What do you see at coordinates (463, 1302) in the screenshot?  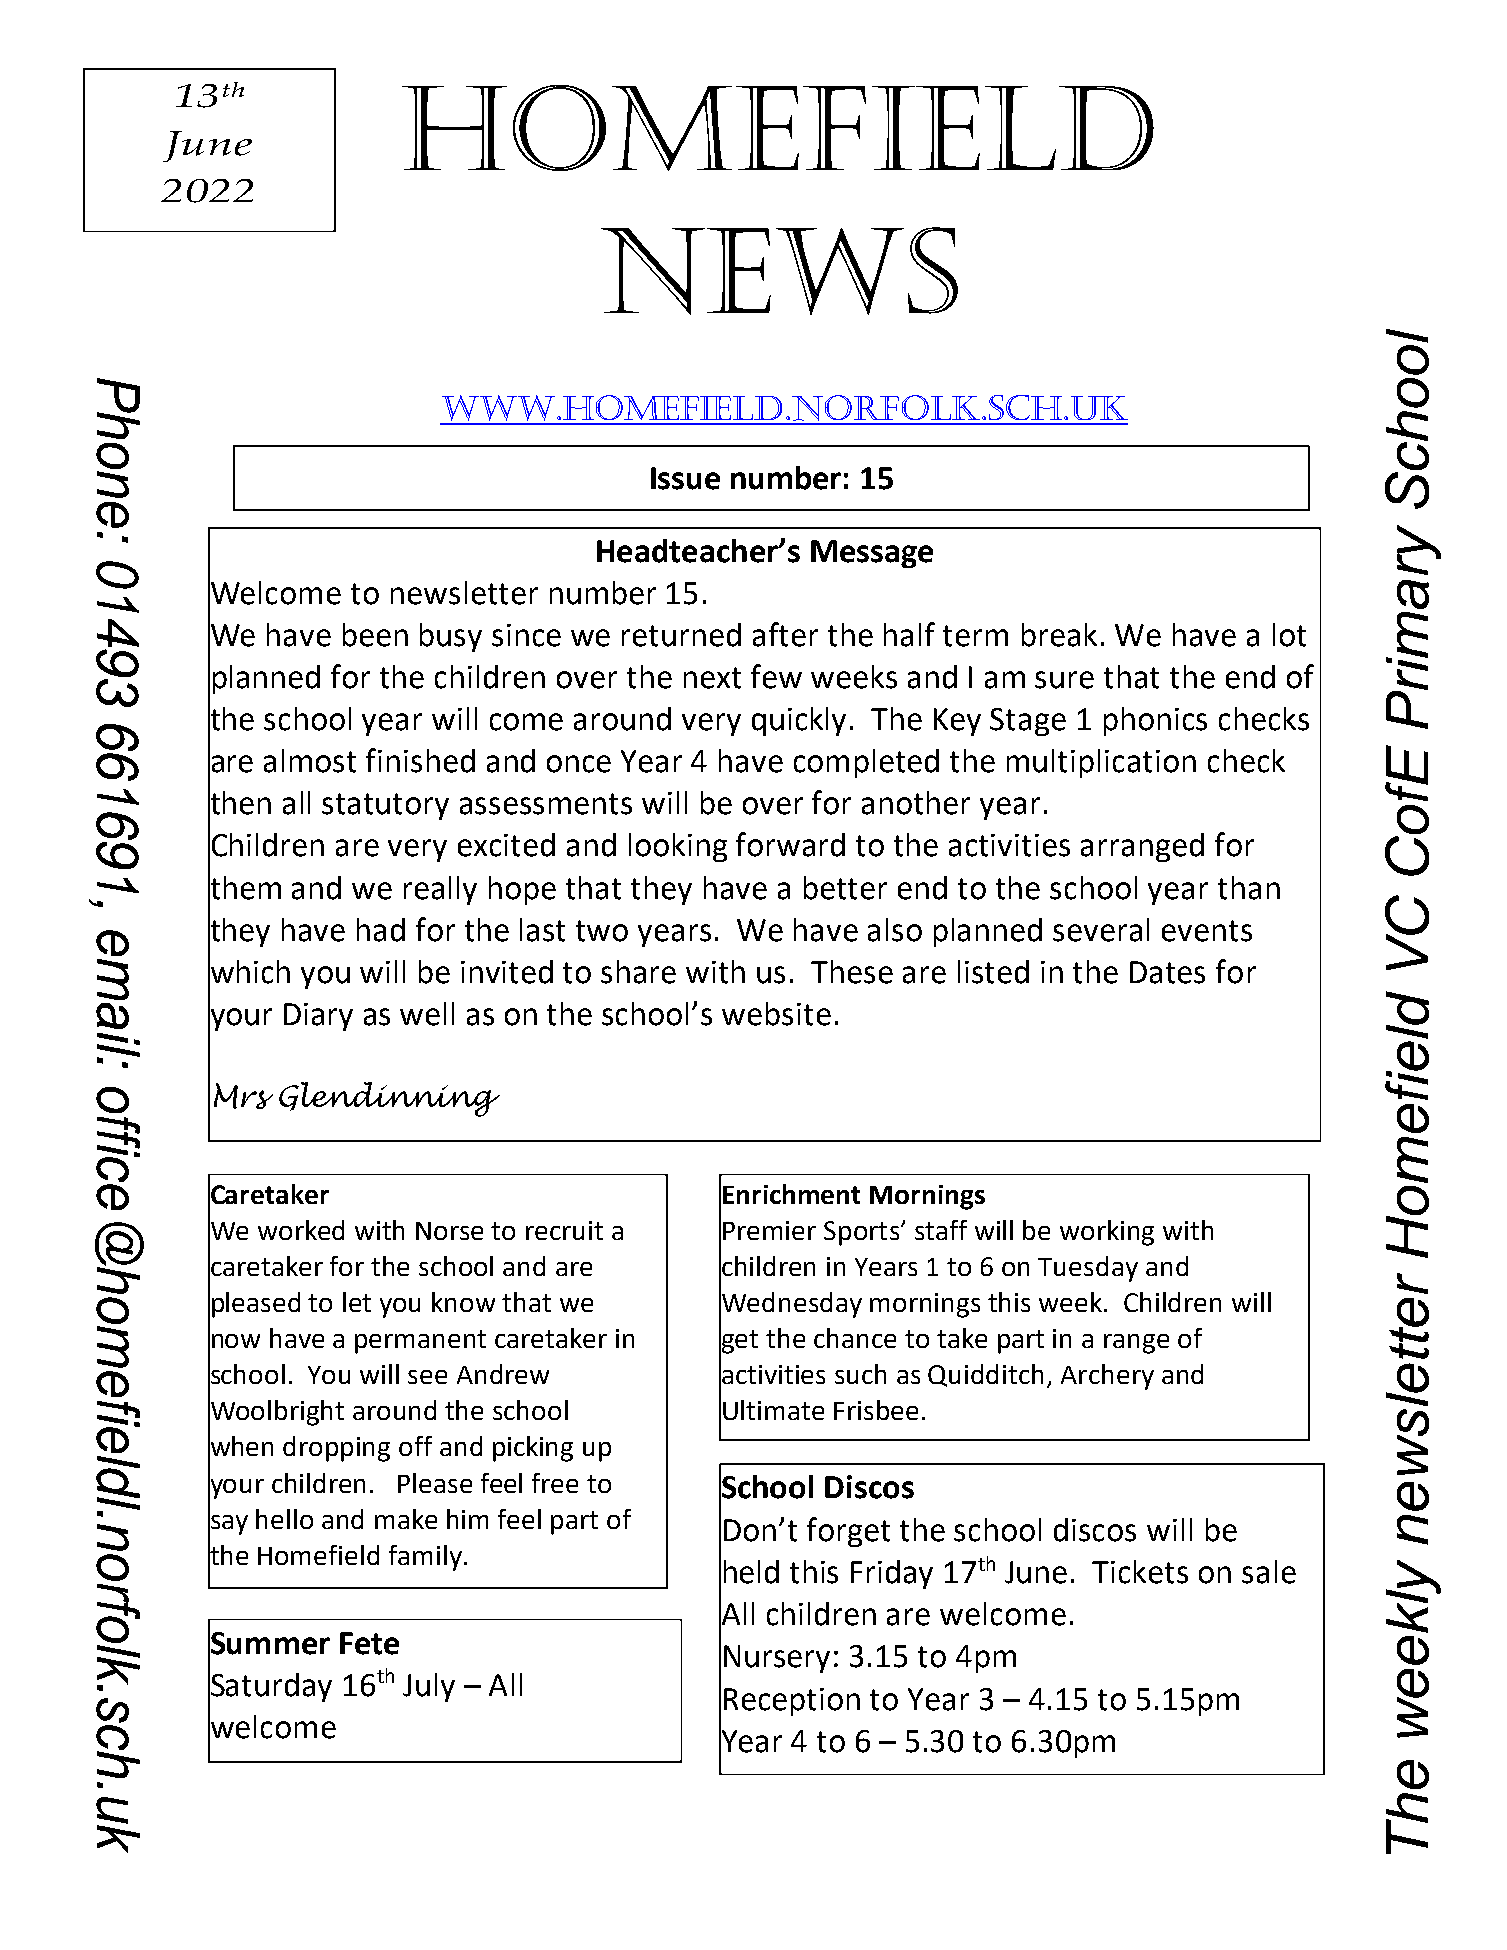 I see `know` at bounding box center [463, 1302].
